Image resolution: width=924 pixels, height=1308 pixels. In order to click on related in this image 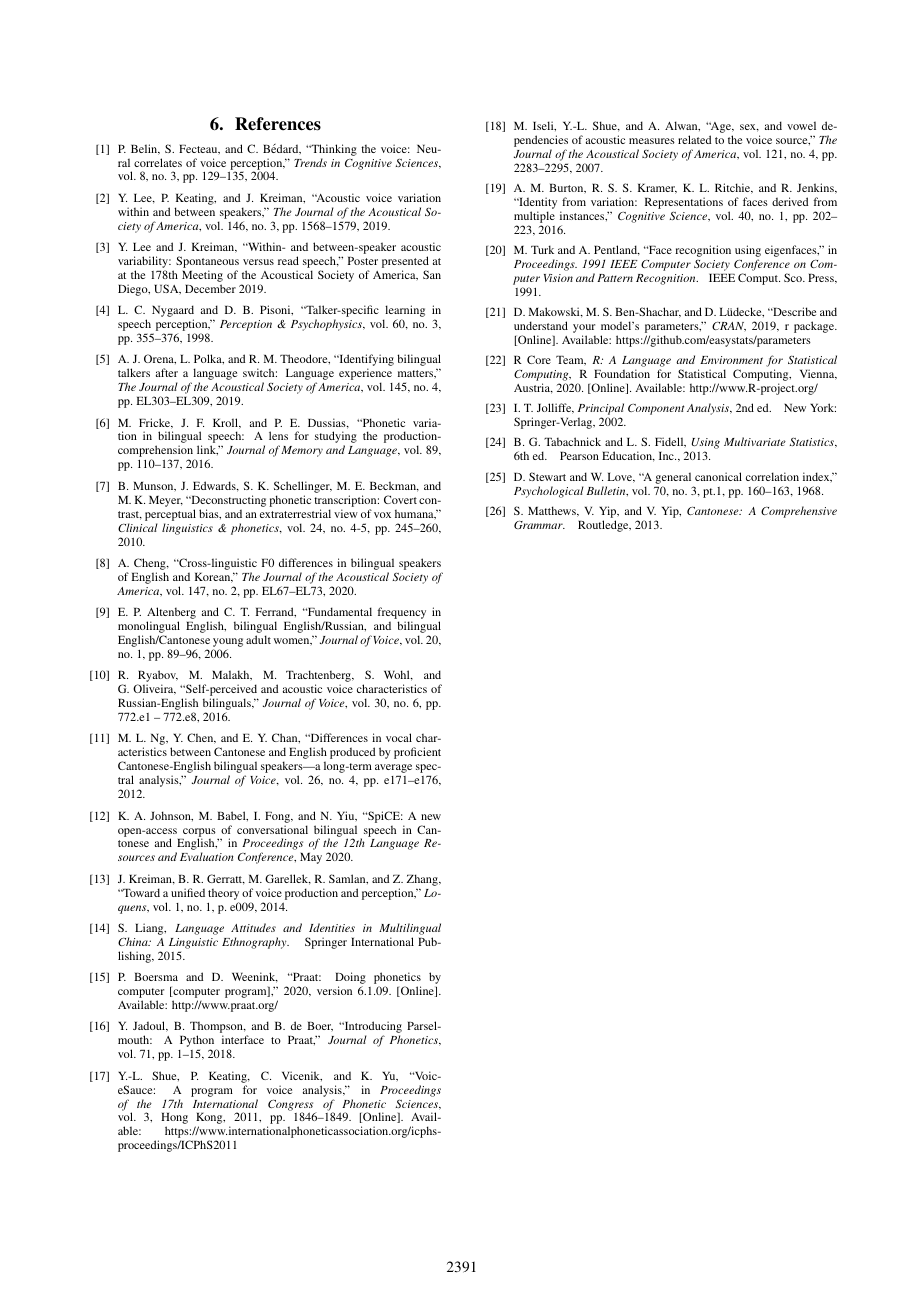, I will do `click(694, 139)`.
